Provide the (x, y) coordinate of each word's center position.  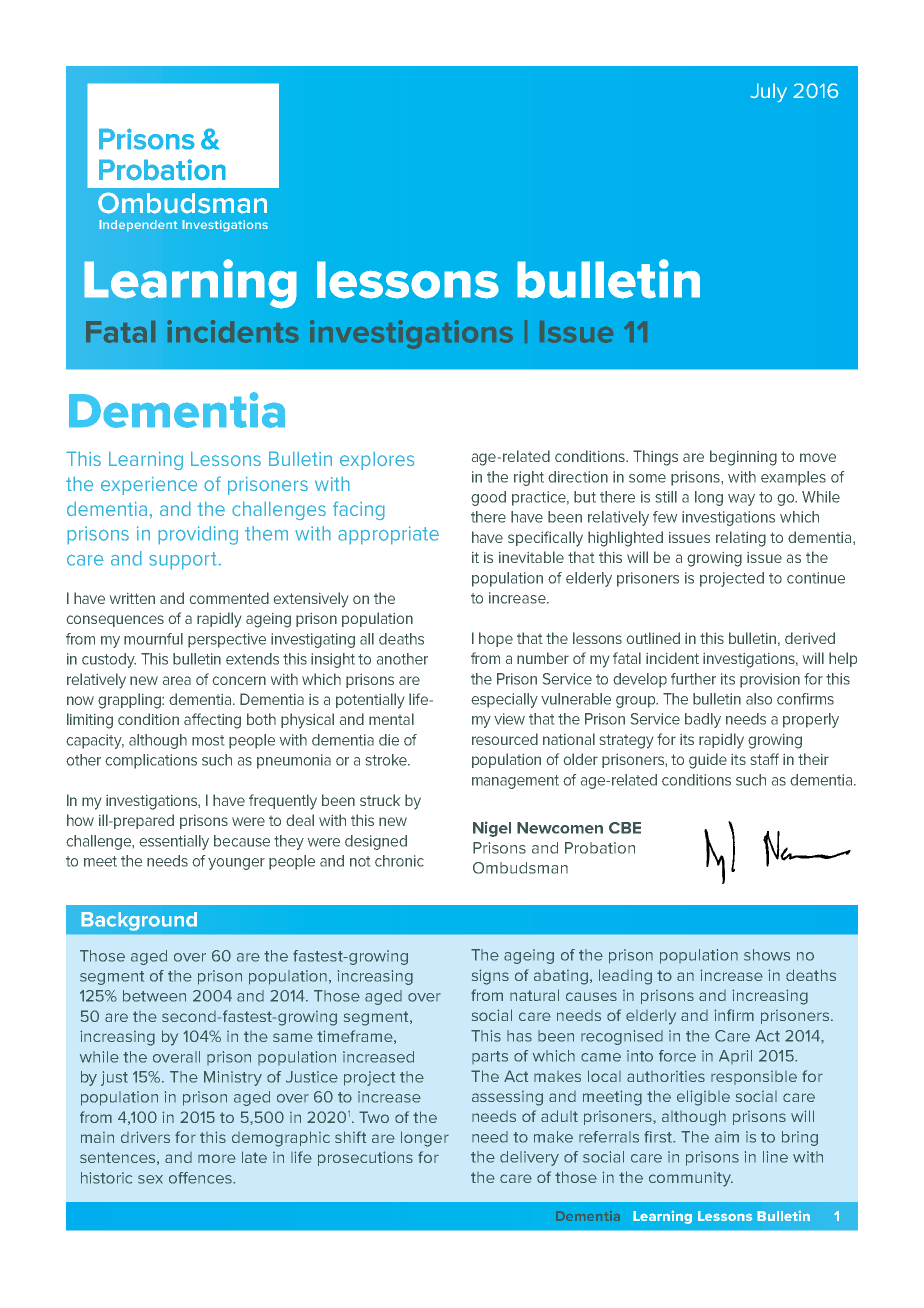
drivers (145, 1137)
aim (727, 1137)
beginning (743, 458)
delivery (529, 1158)
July (768, 93)
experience (149, 485)
